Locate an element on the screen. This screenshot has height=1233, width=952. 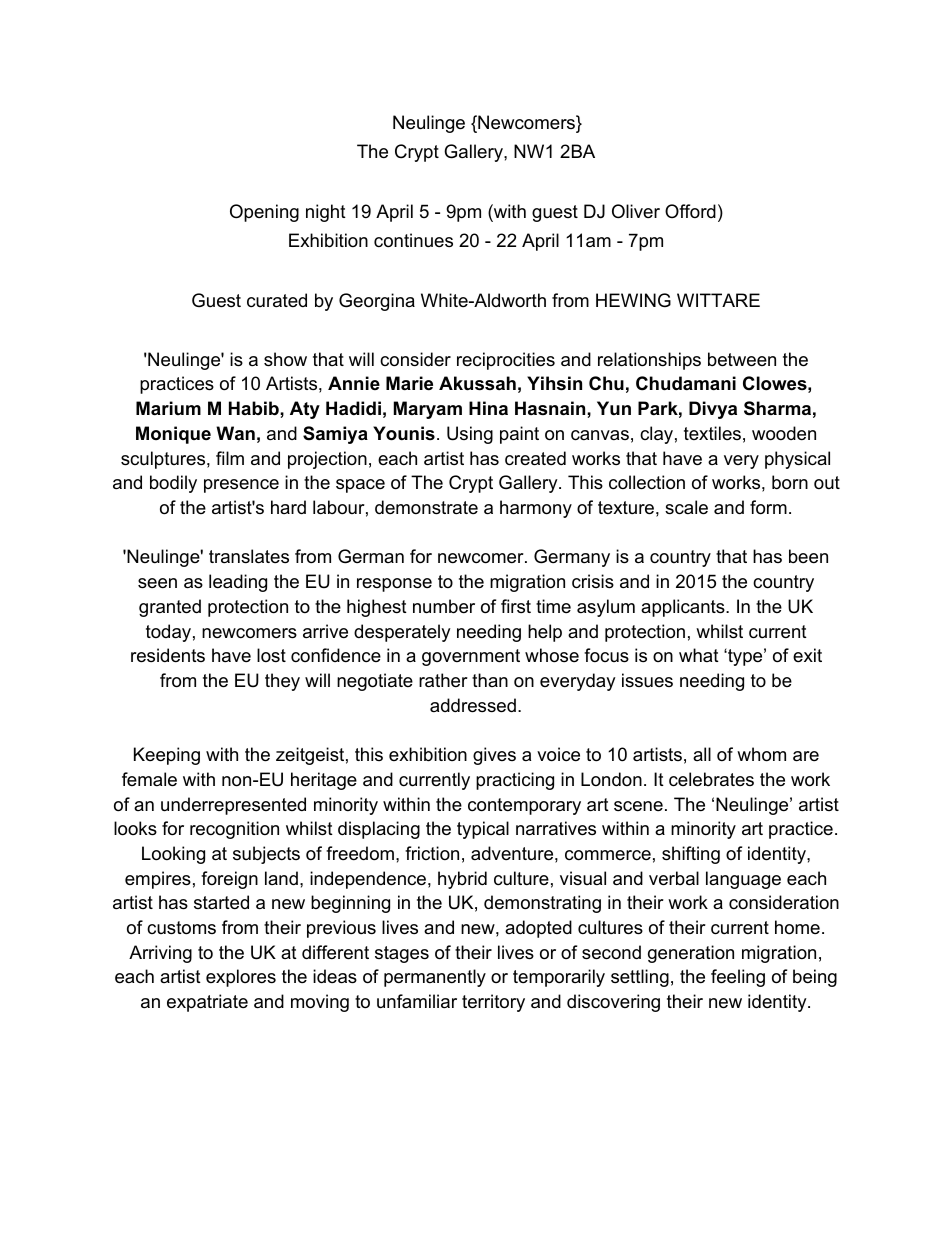
first is located at coordinates (516, 606).
